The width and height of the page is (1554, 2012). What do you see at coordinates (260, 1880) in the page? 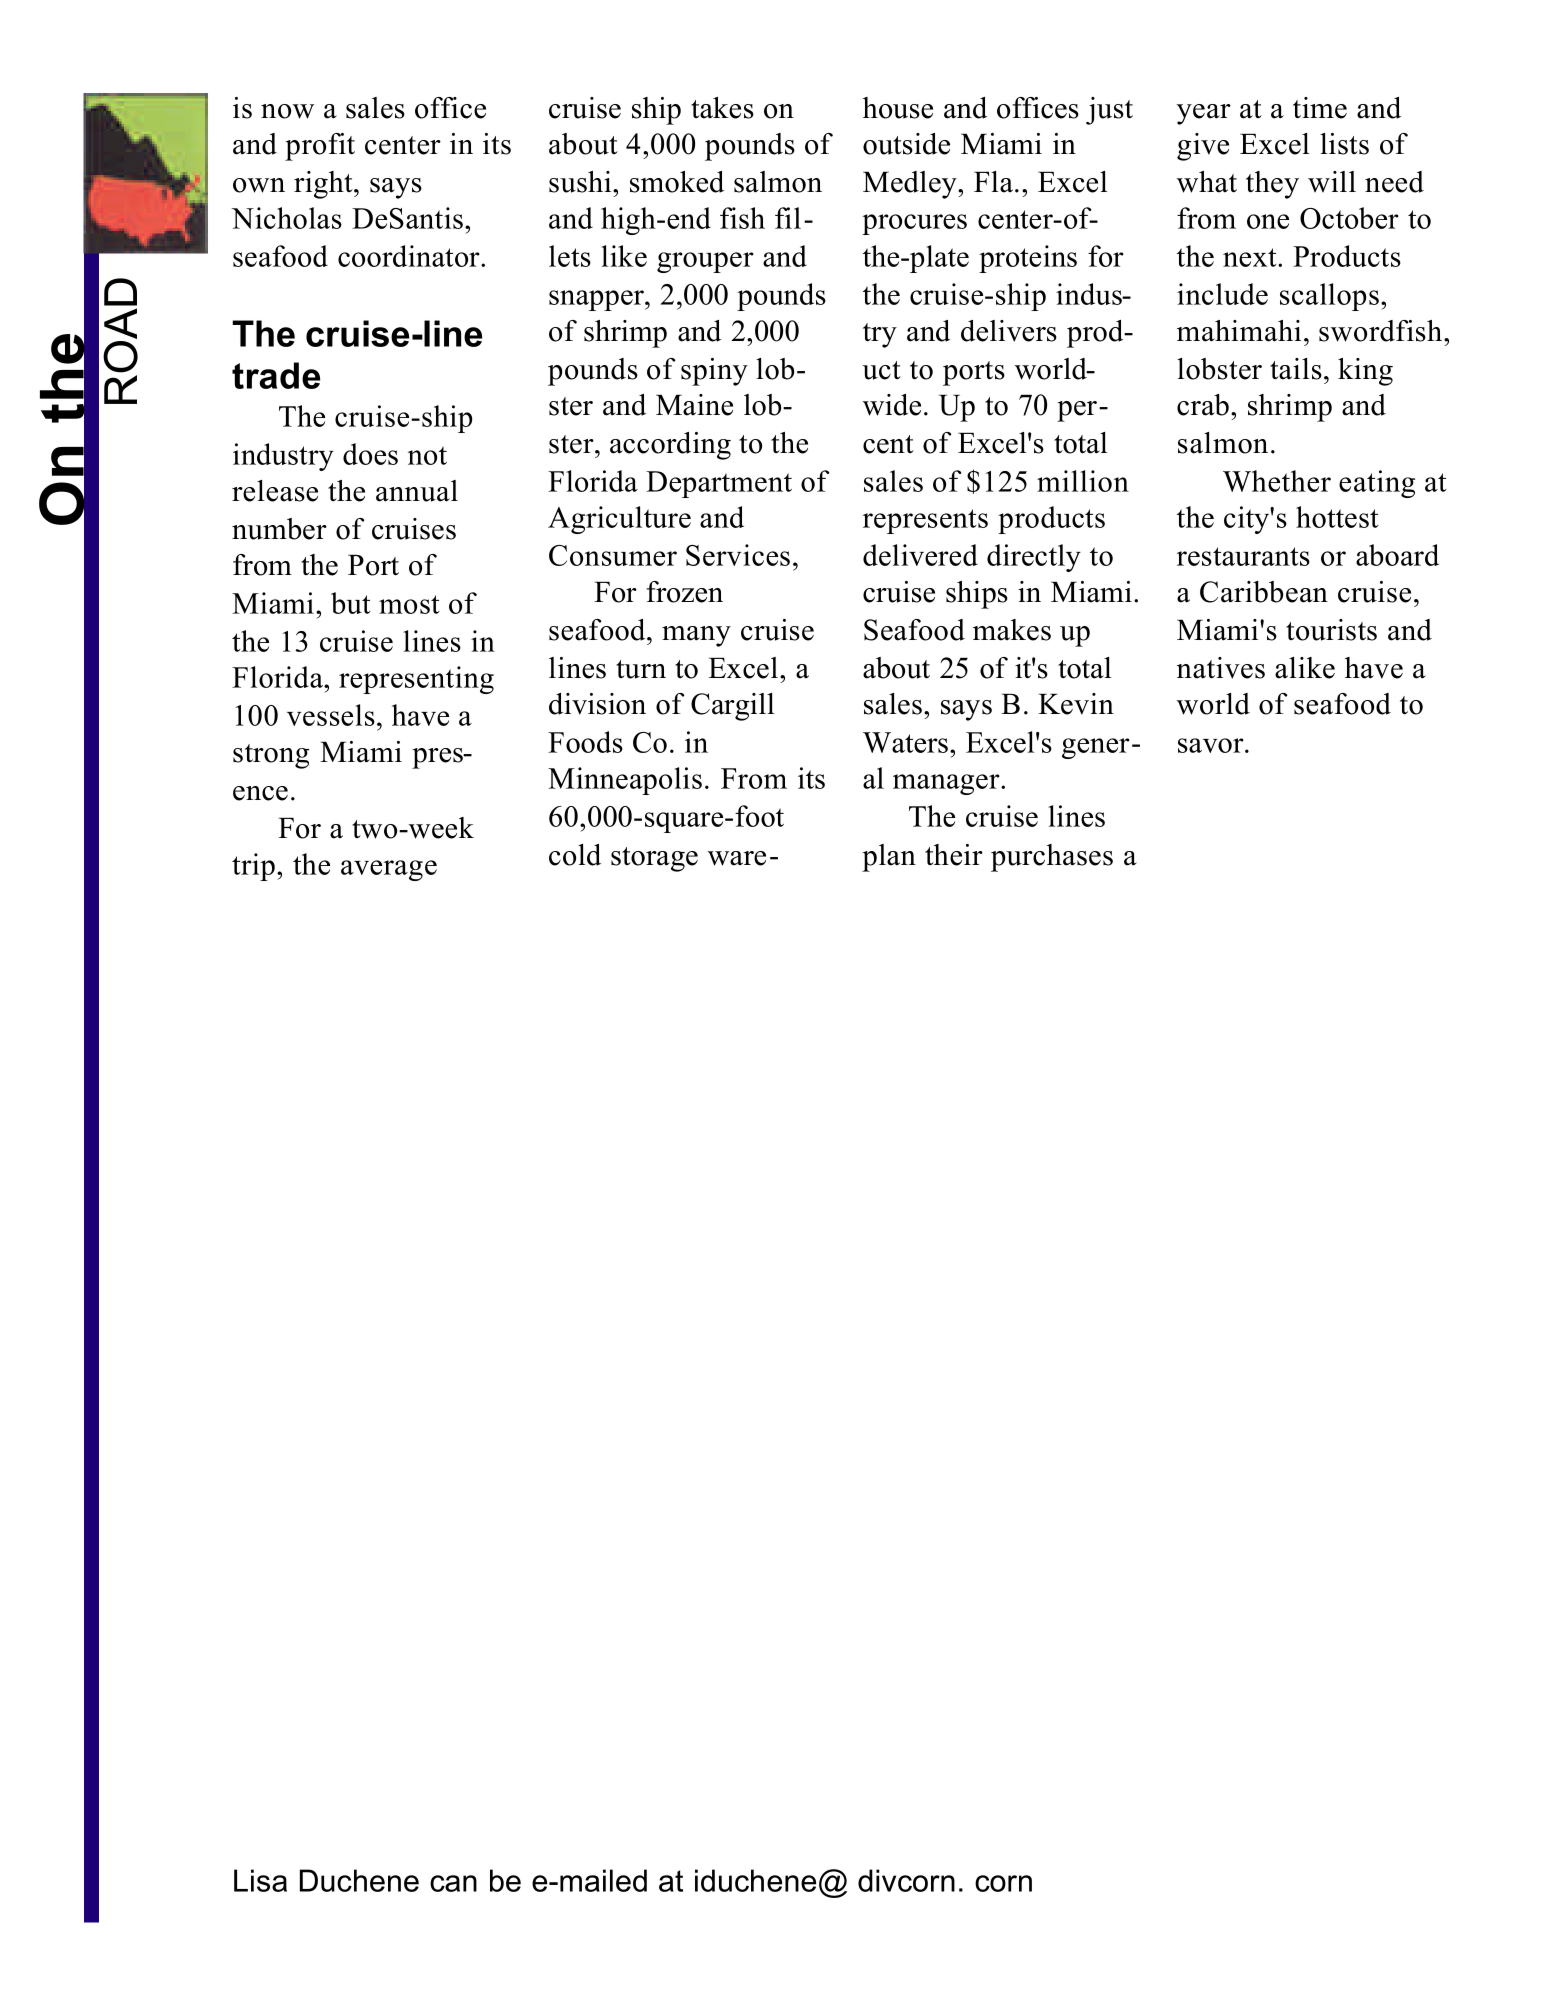
I see `Lisa` at bounding box center [260, 1880].
